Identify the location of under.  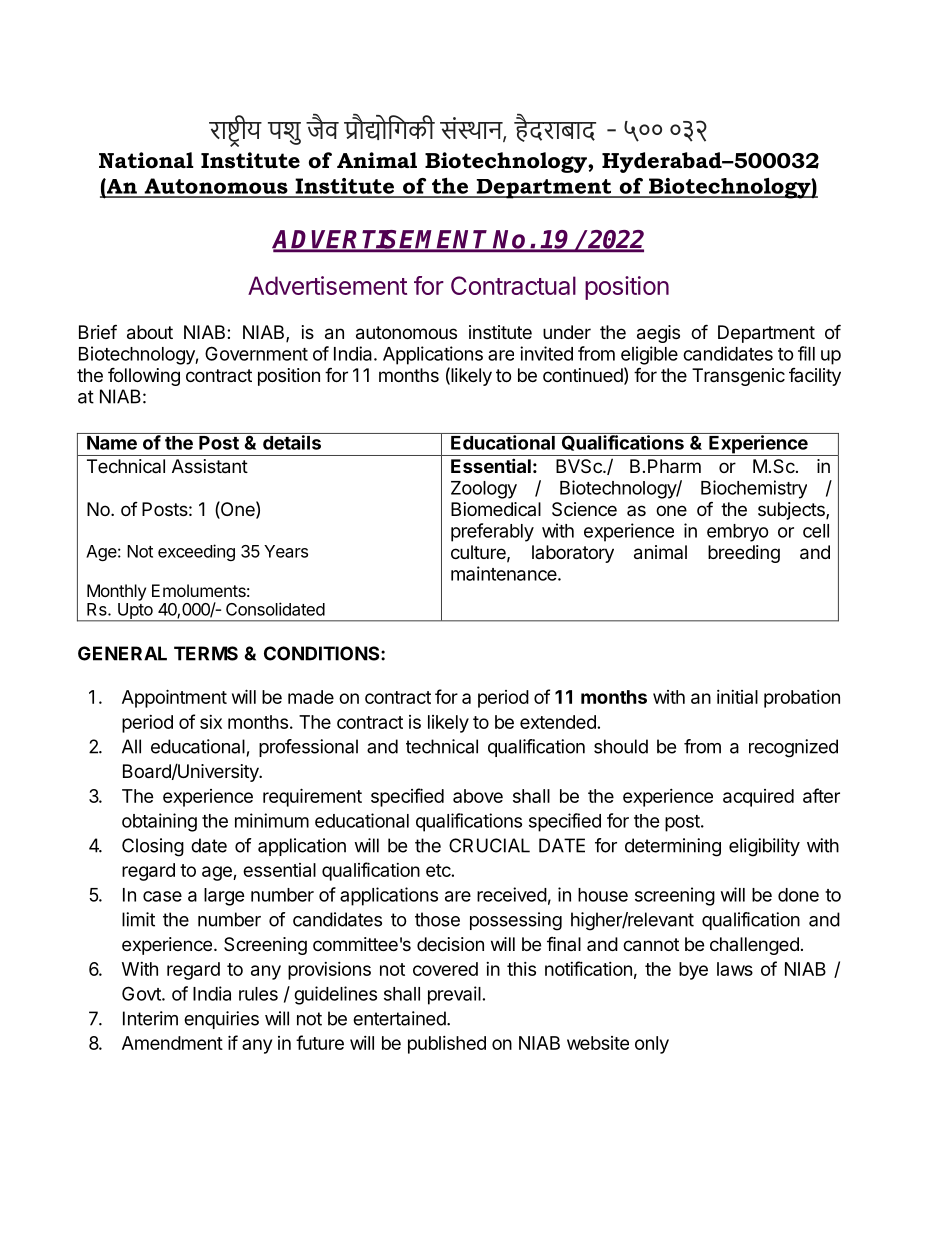
(567, 332).
